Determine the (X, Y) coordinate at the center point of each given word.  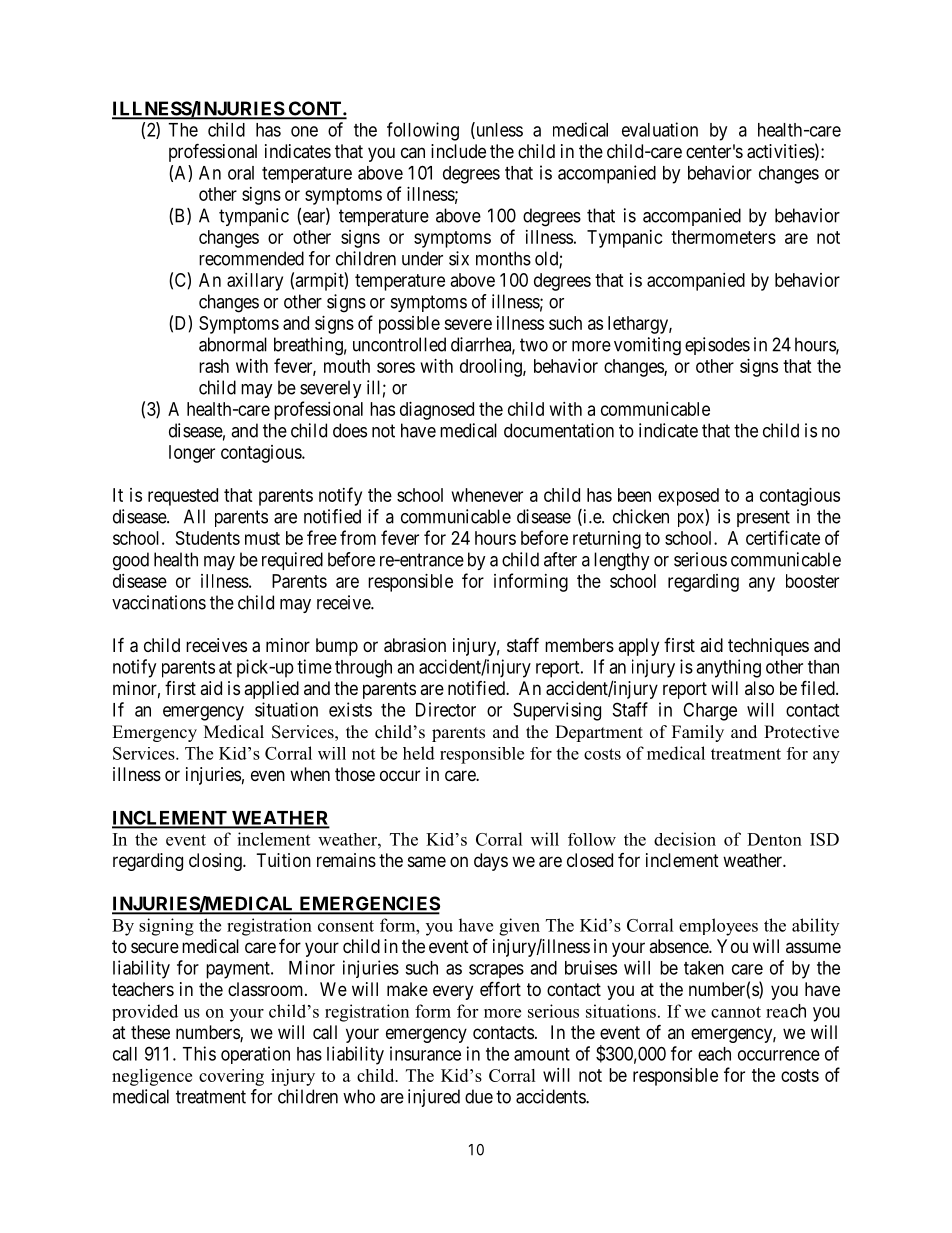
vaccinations (159, 602)
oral (241, 173)
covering (231, 1077)
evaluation (660, 129)
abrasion (415, 645)
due (479, 1096)
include (458, 151)
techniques (768, 647)
